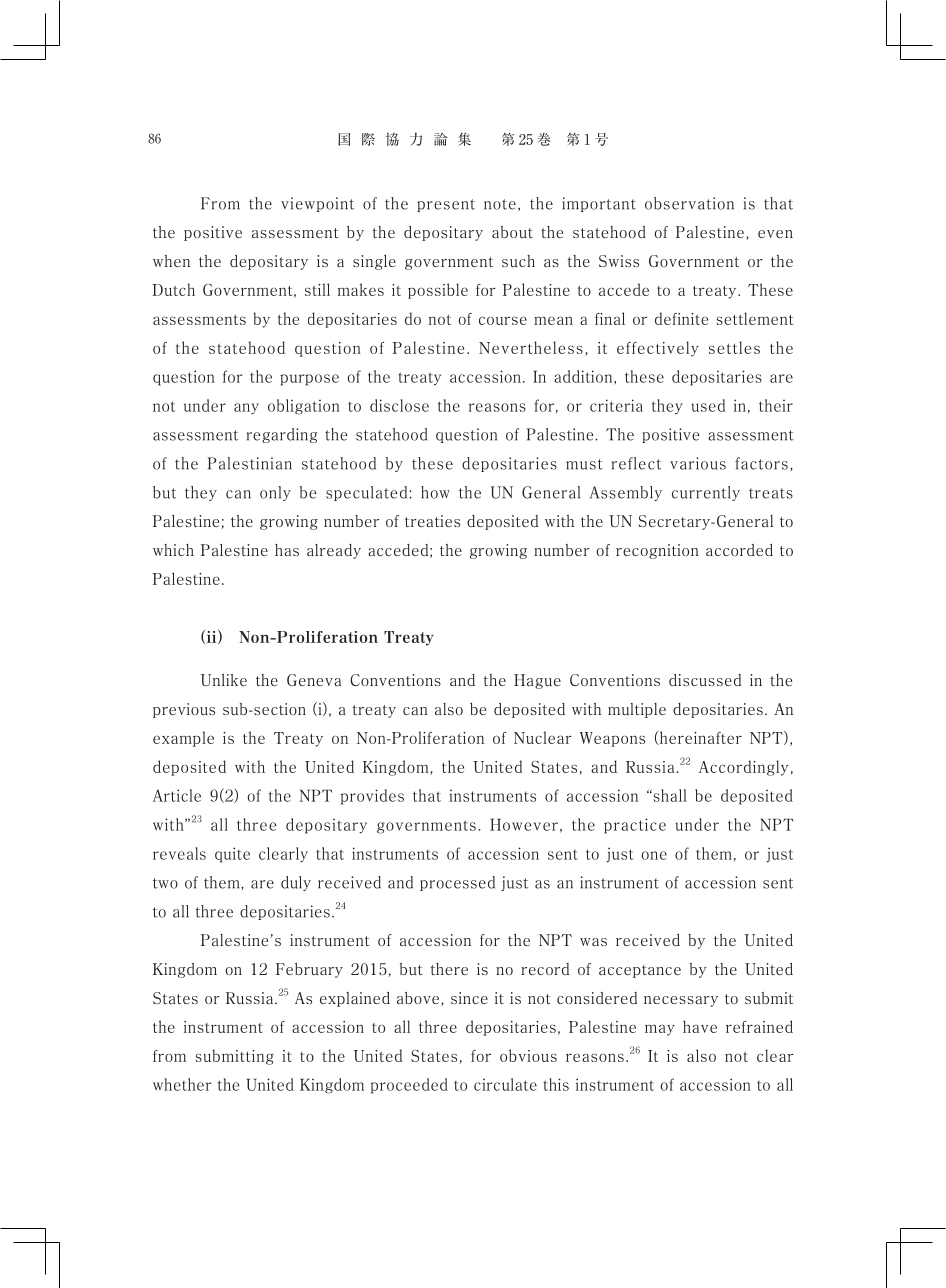 This page has width=946, height=1288. Describe the element at coordinates (224, 680) in the page. I see `Unlike` at that location.
